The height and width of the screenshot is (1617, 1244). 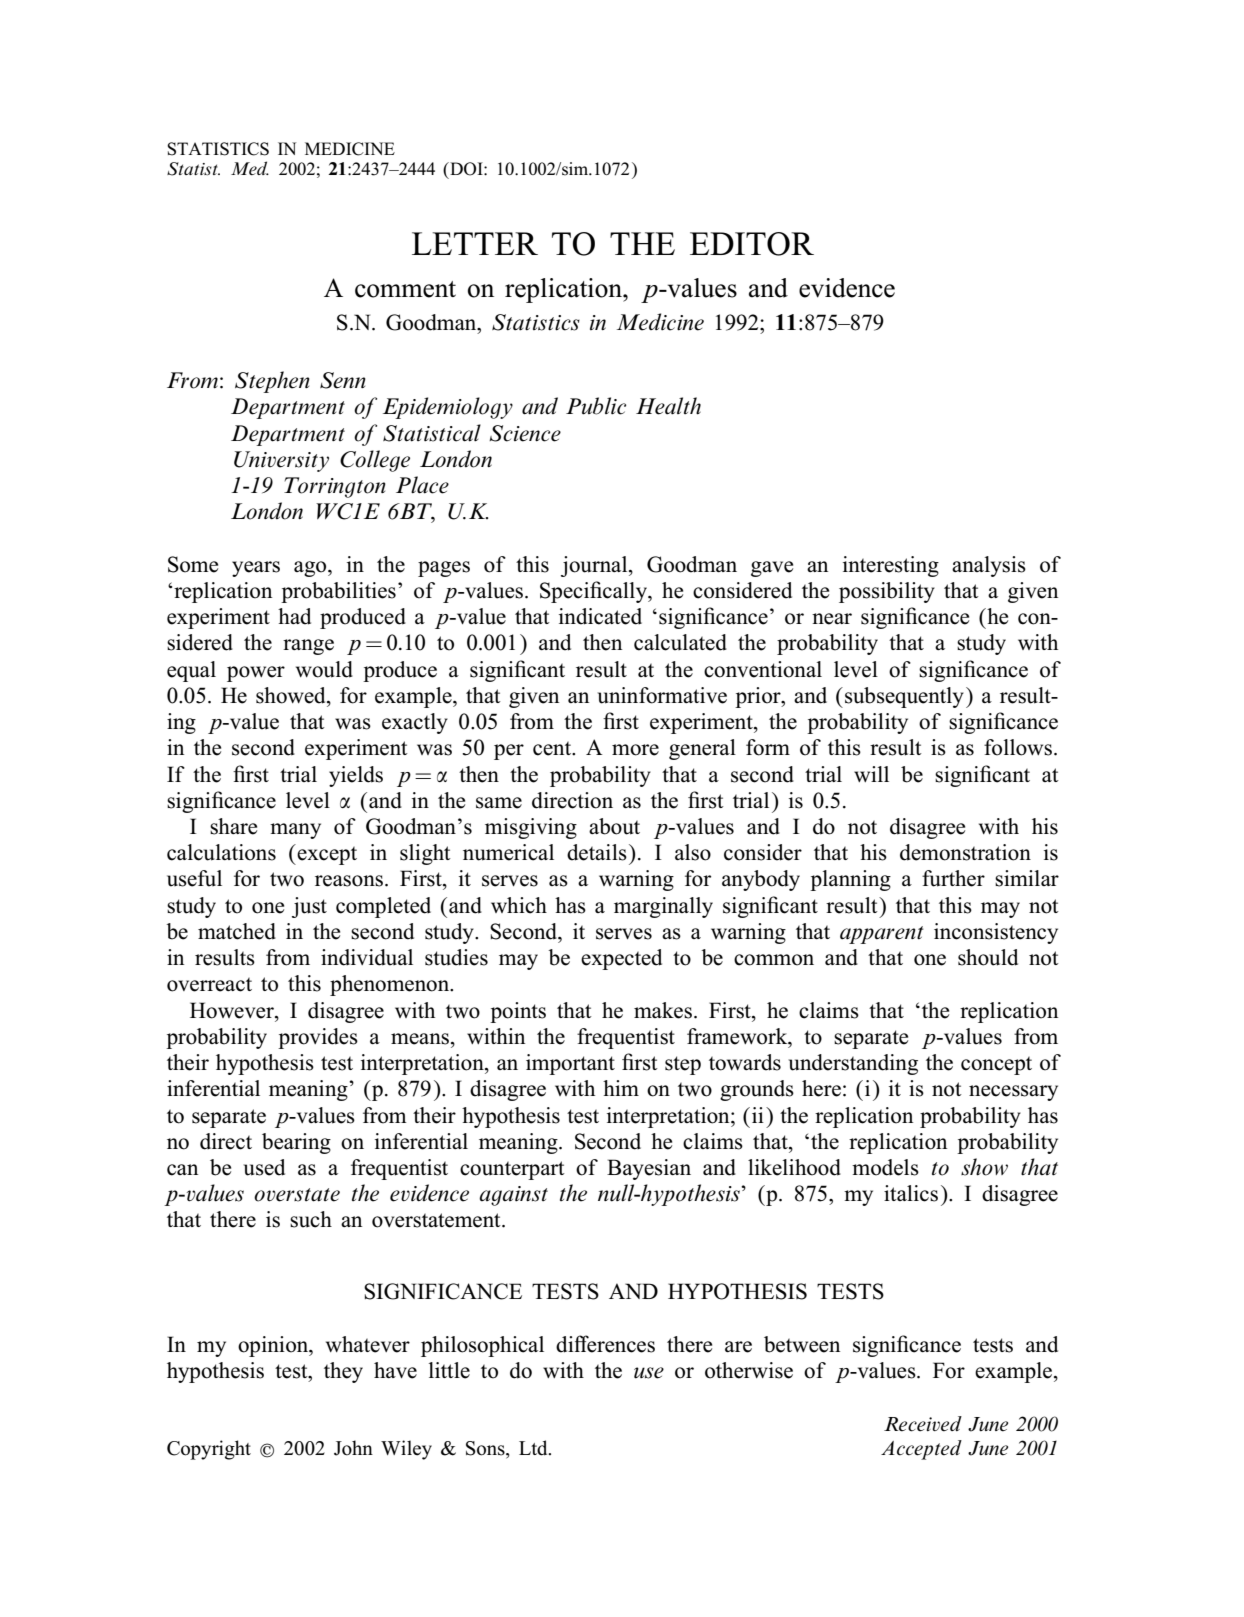 I want to click on many, so click(x=295, y=831).
